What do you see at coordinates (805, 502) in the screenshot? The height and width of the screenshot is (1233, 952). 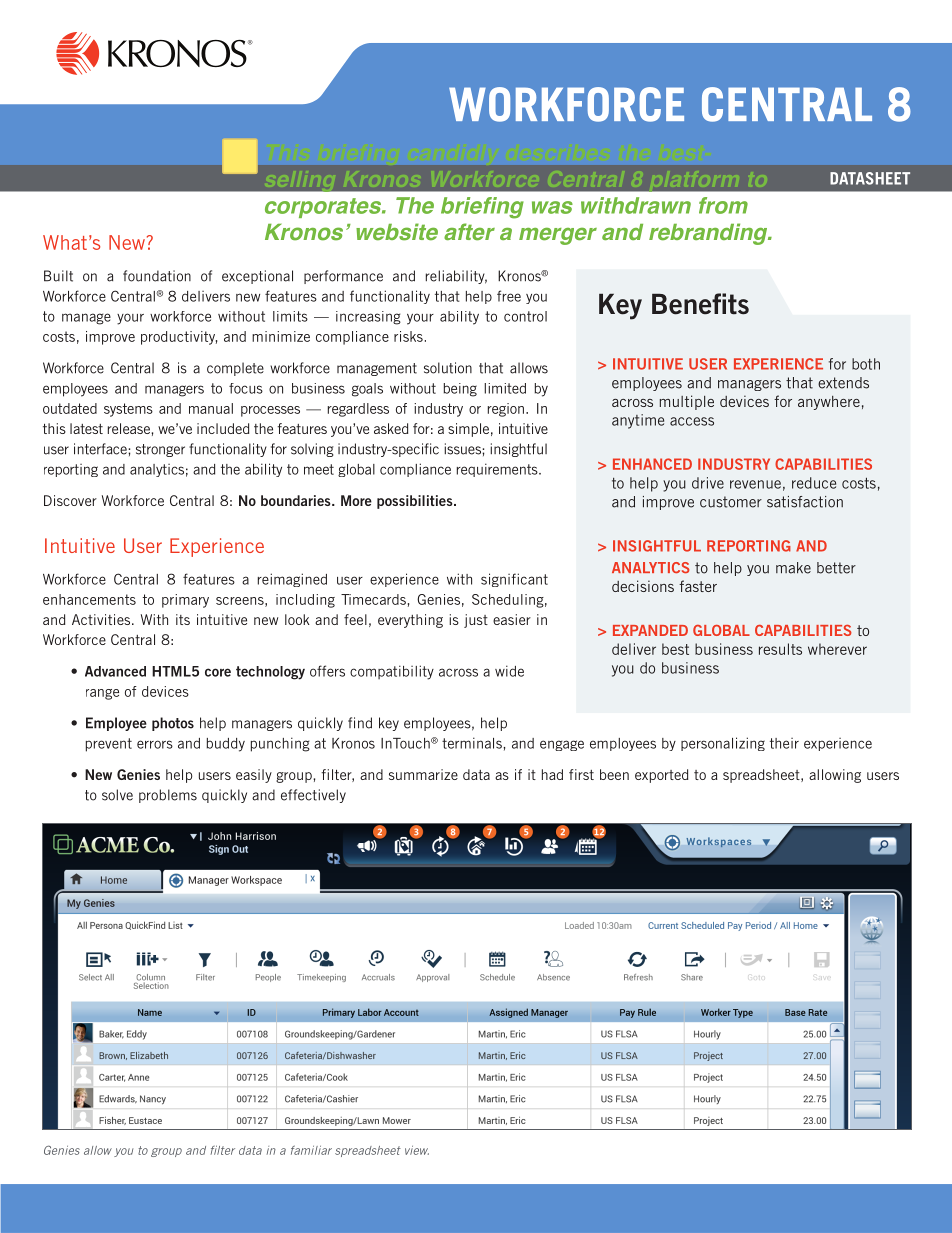 I see `satisfaction` at bounding box center [805, 502].
